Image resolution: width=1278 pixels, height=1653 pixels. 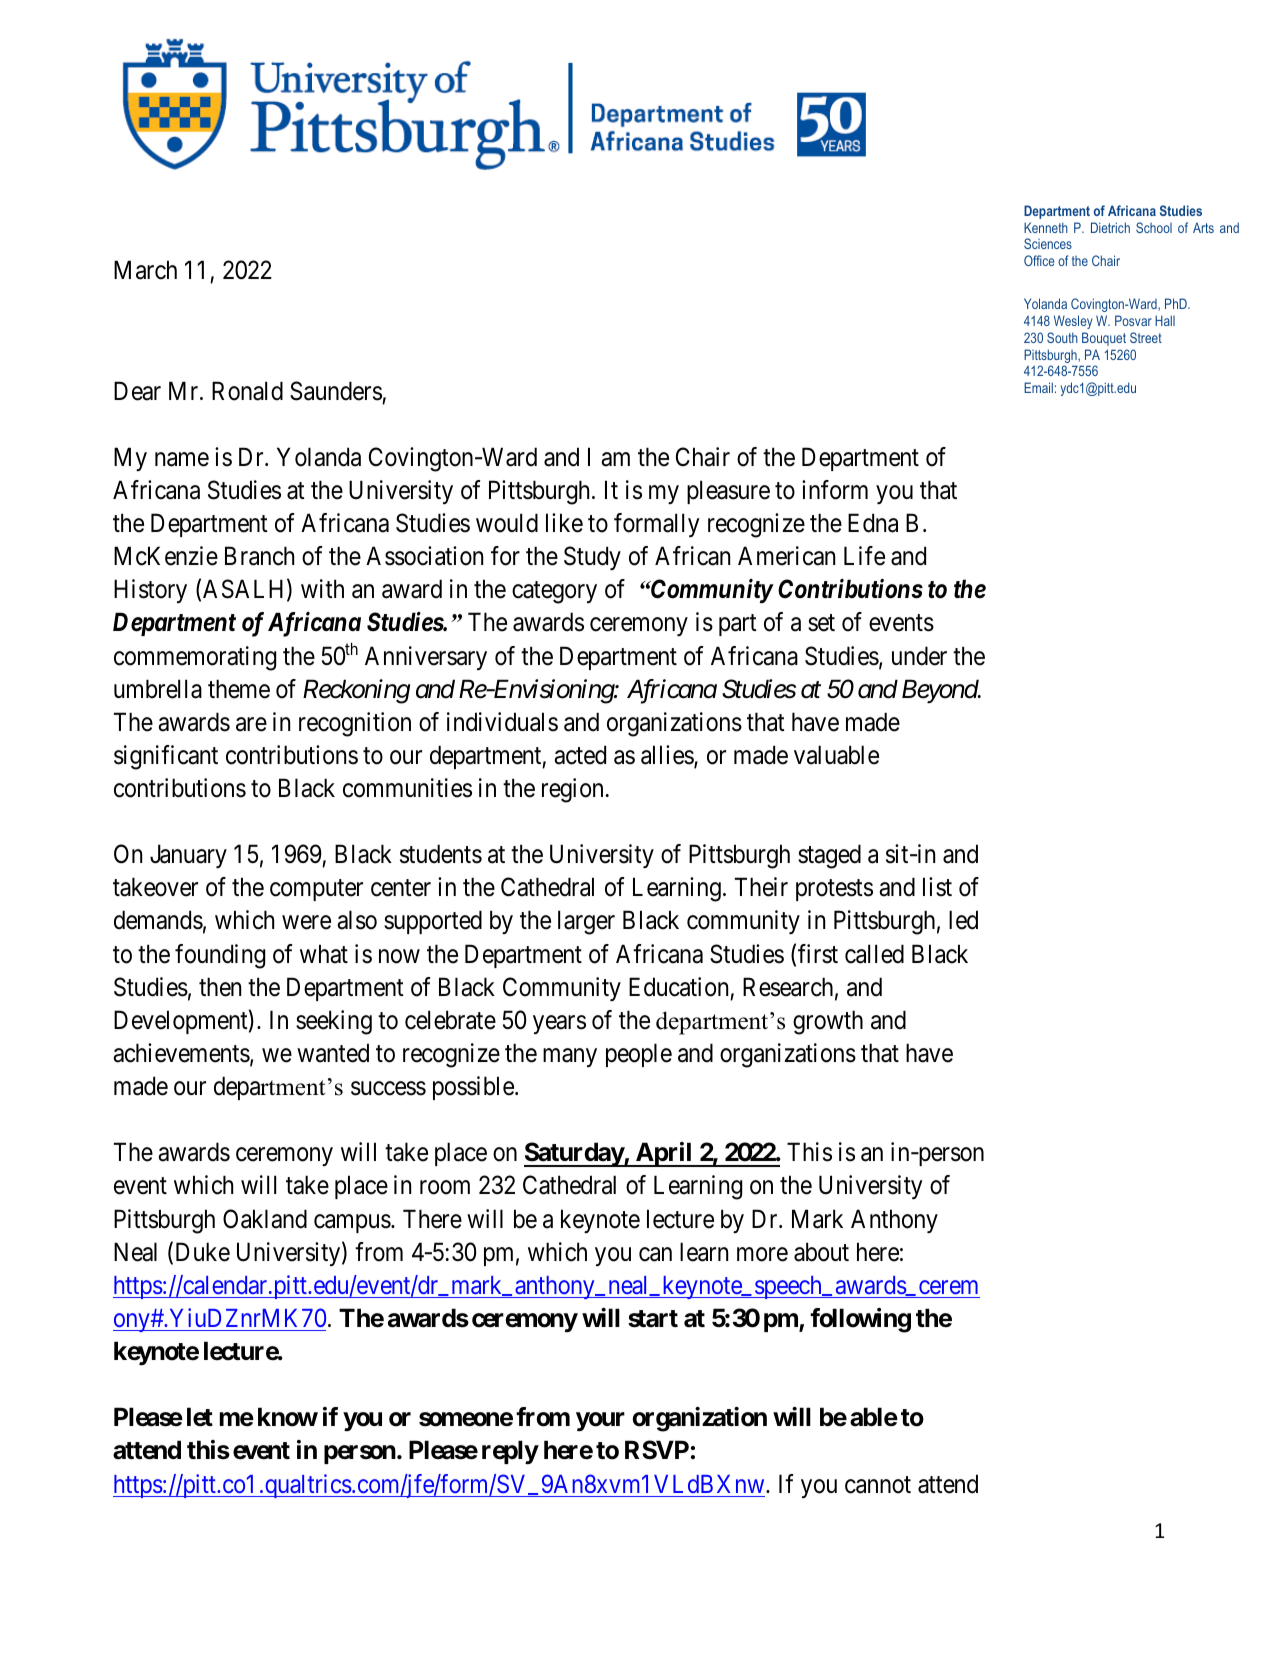 I want to click on about, so click(x=821, y=1252).
